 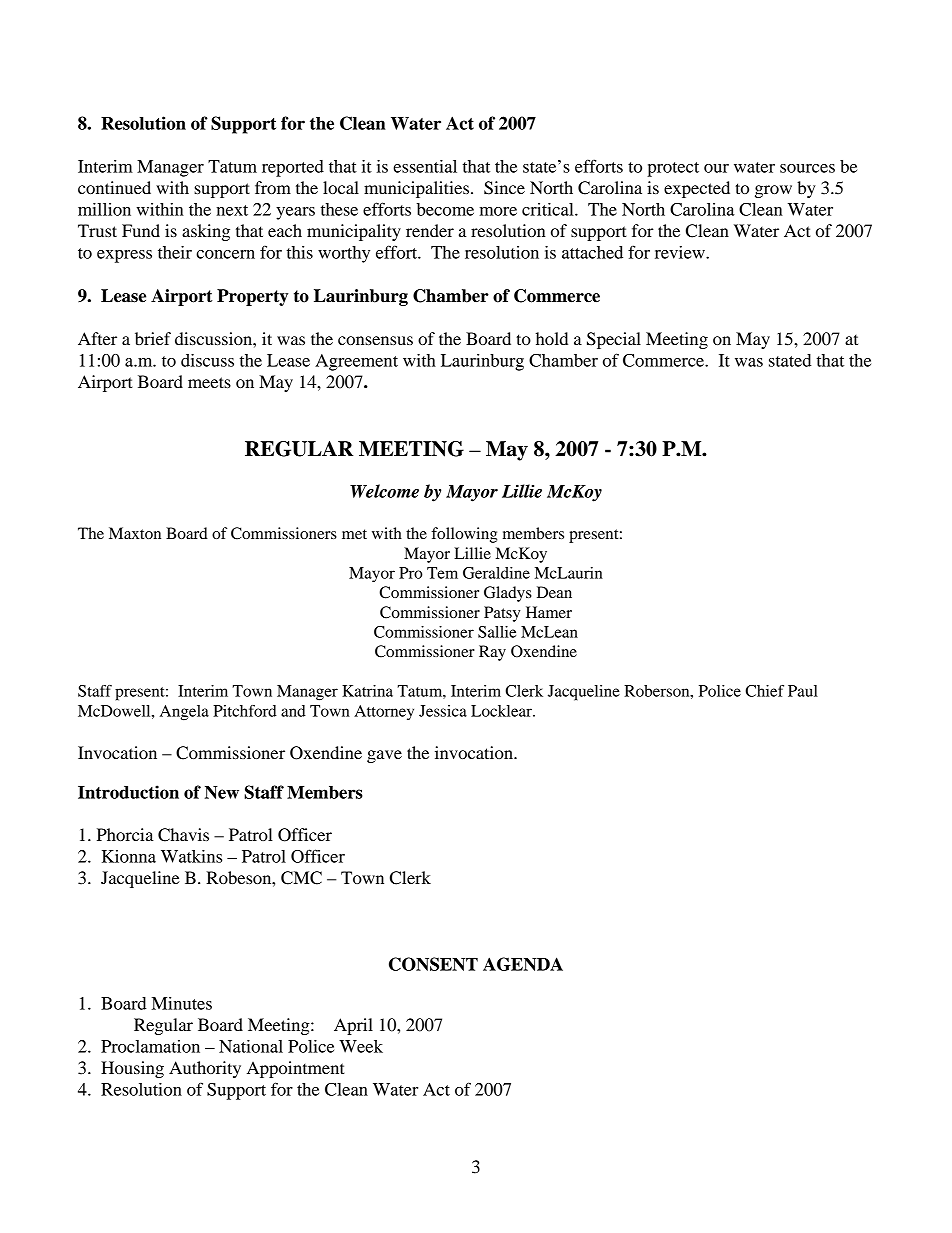 I want to click on New, so click(x=221, y=792).
